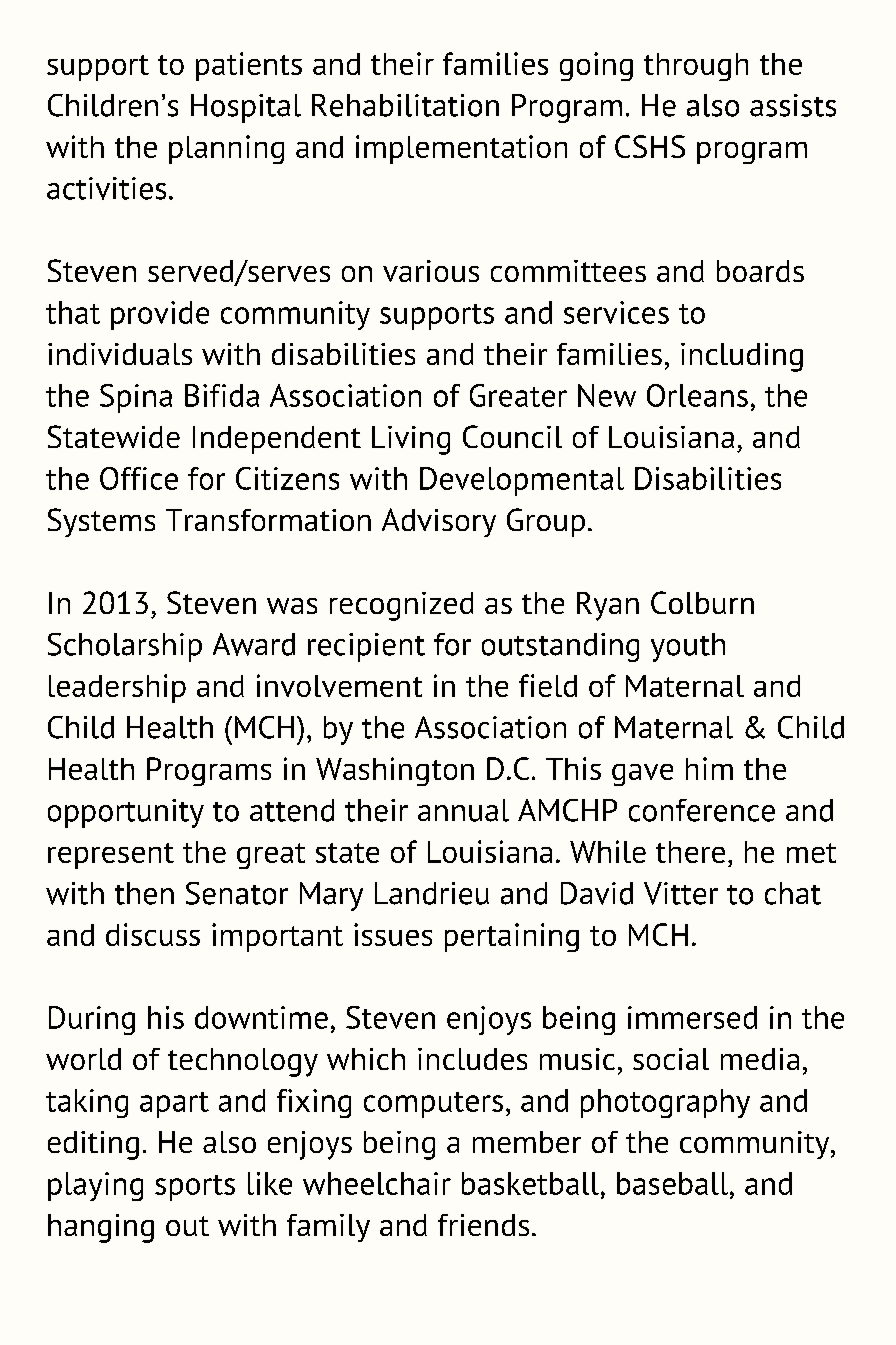  Describe the element at coordinates (674, 1183) in the screenshot. I see `baseball` at that location.
